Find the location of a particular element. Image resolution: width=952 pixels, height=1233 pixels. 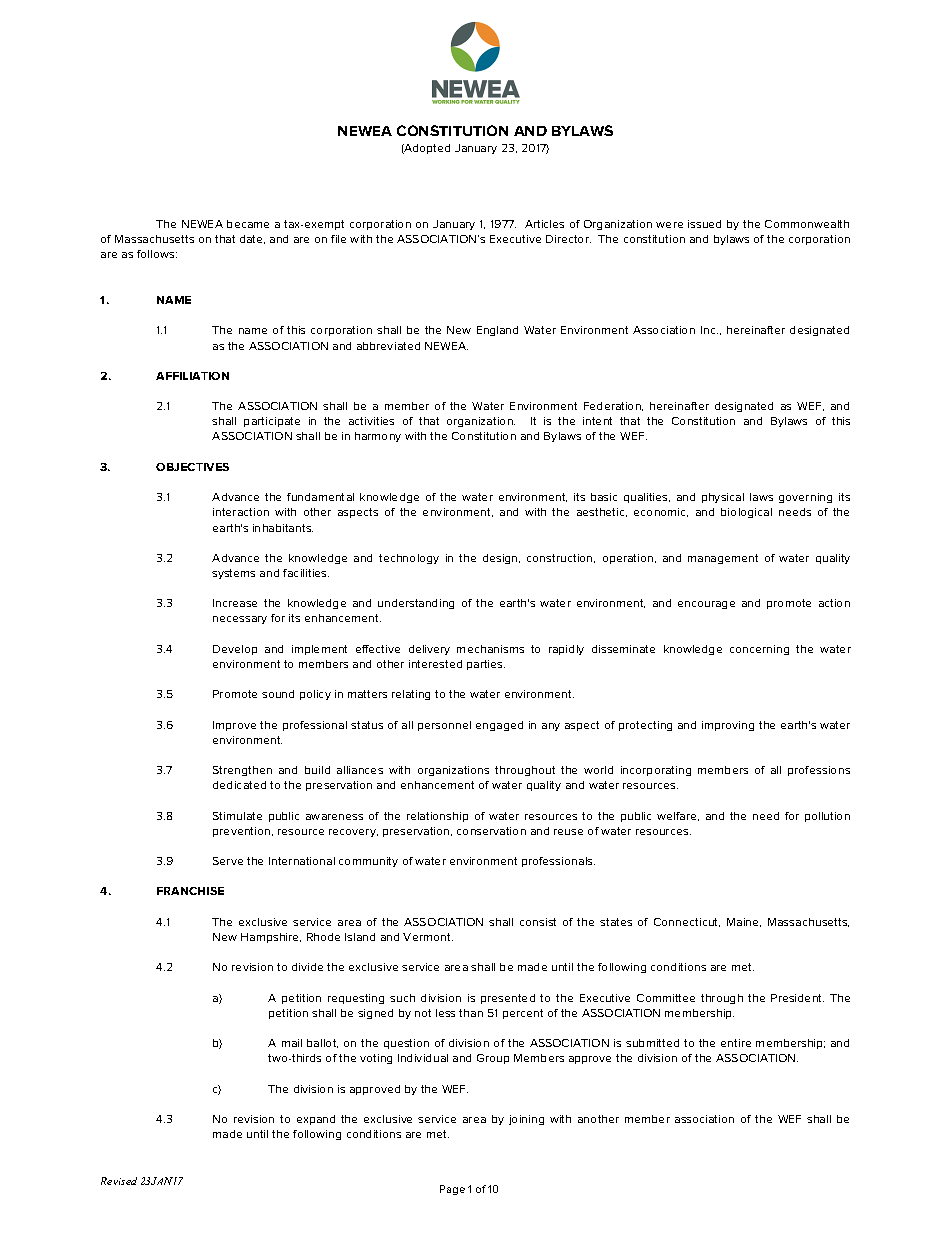

engaged is located at coordinates (499, 726).
